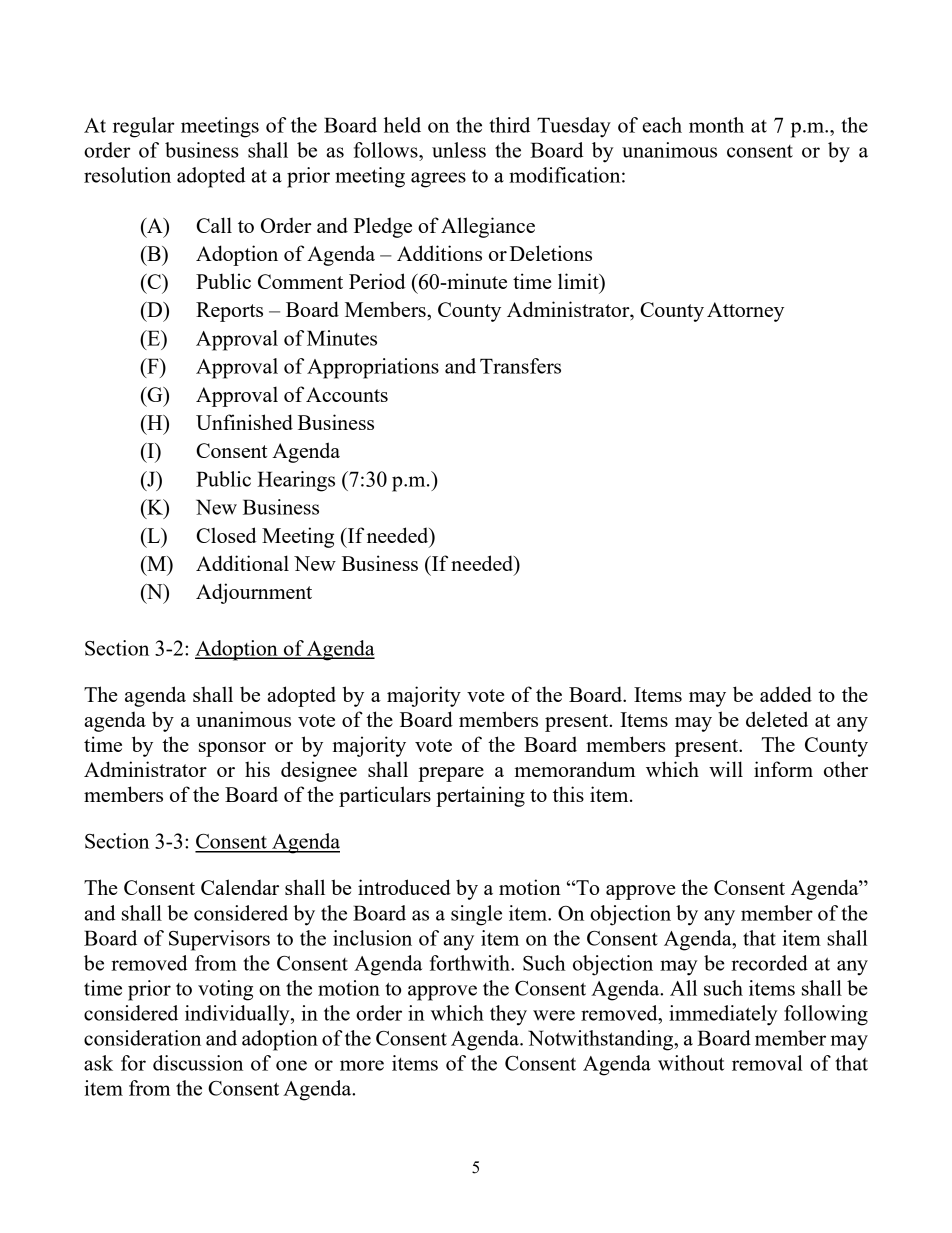  Describe the element at coordinates (579, 282) in the screenshot. I see `limit` at that location.
